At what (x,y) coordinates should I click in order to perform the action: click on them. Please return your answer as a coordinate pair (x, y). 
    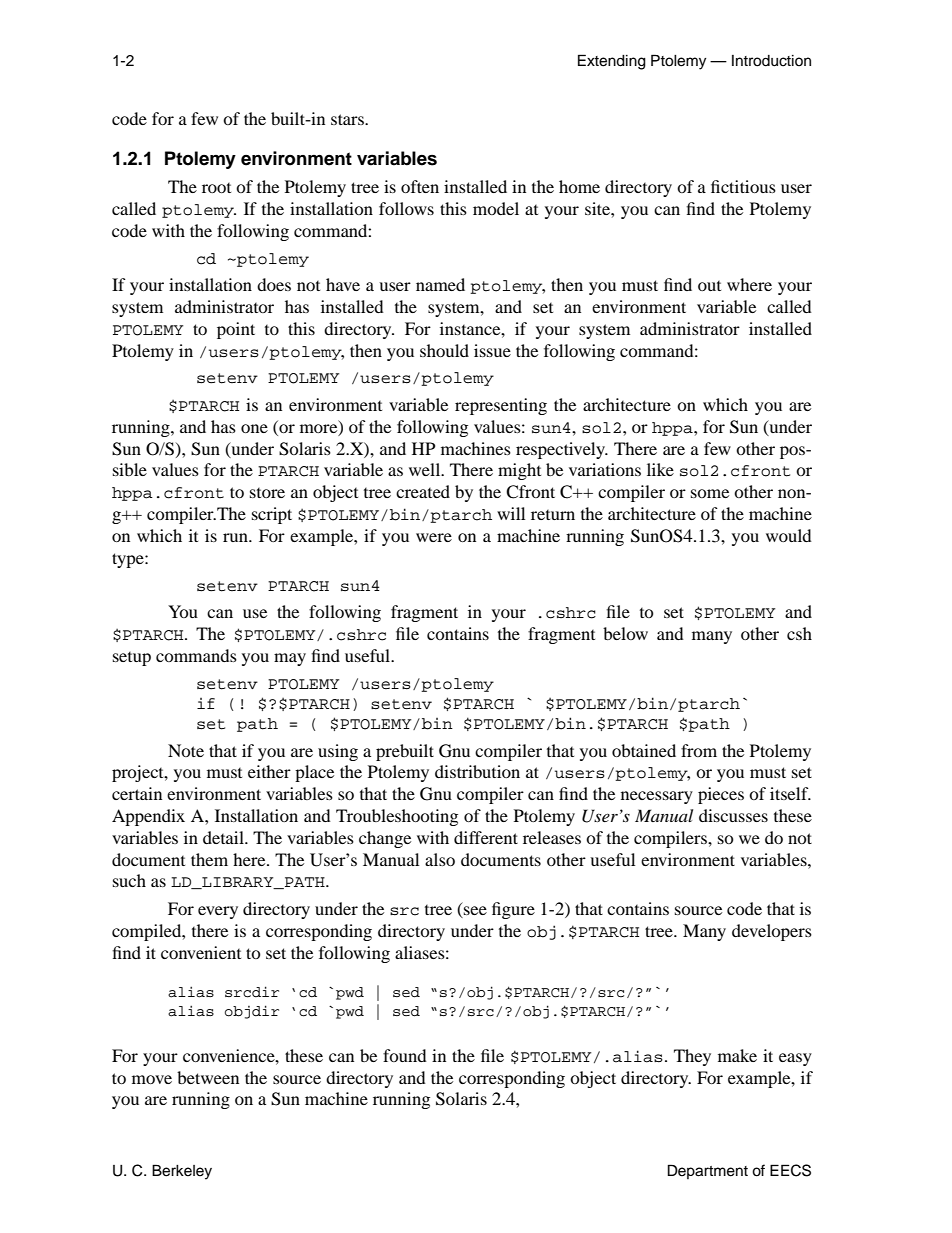
    Looking at the image, I should click on (209, 859).
